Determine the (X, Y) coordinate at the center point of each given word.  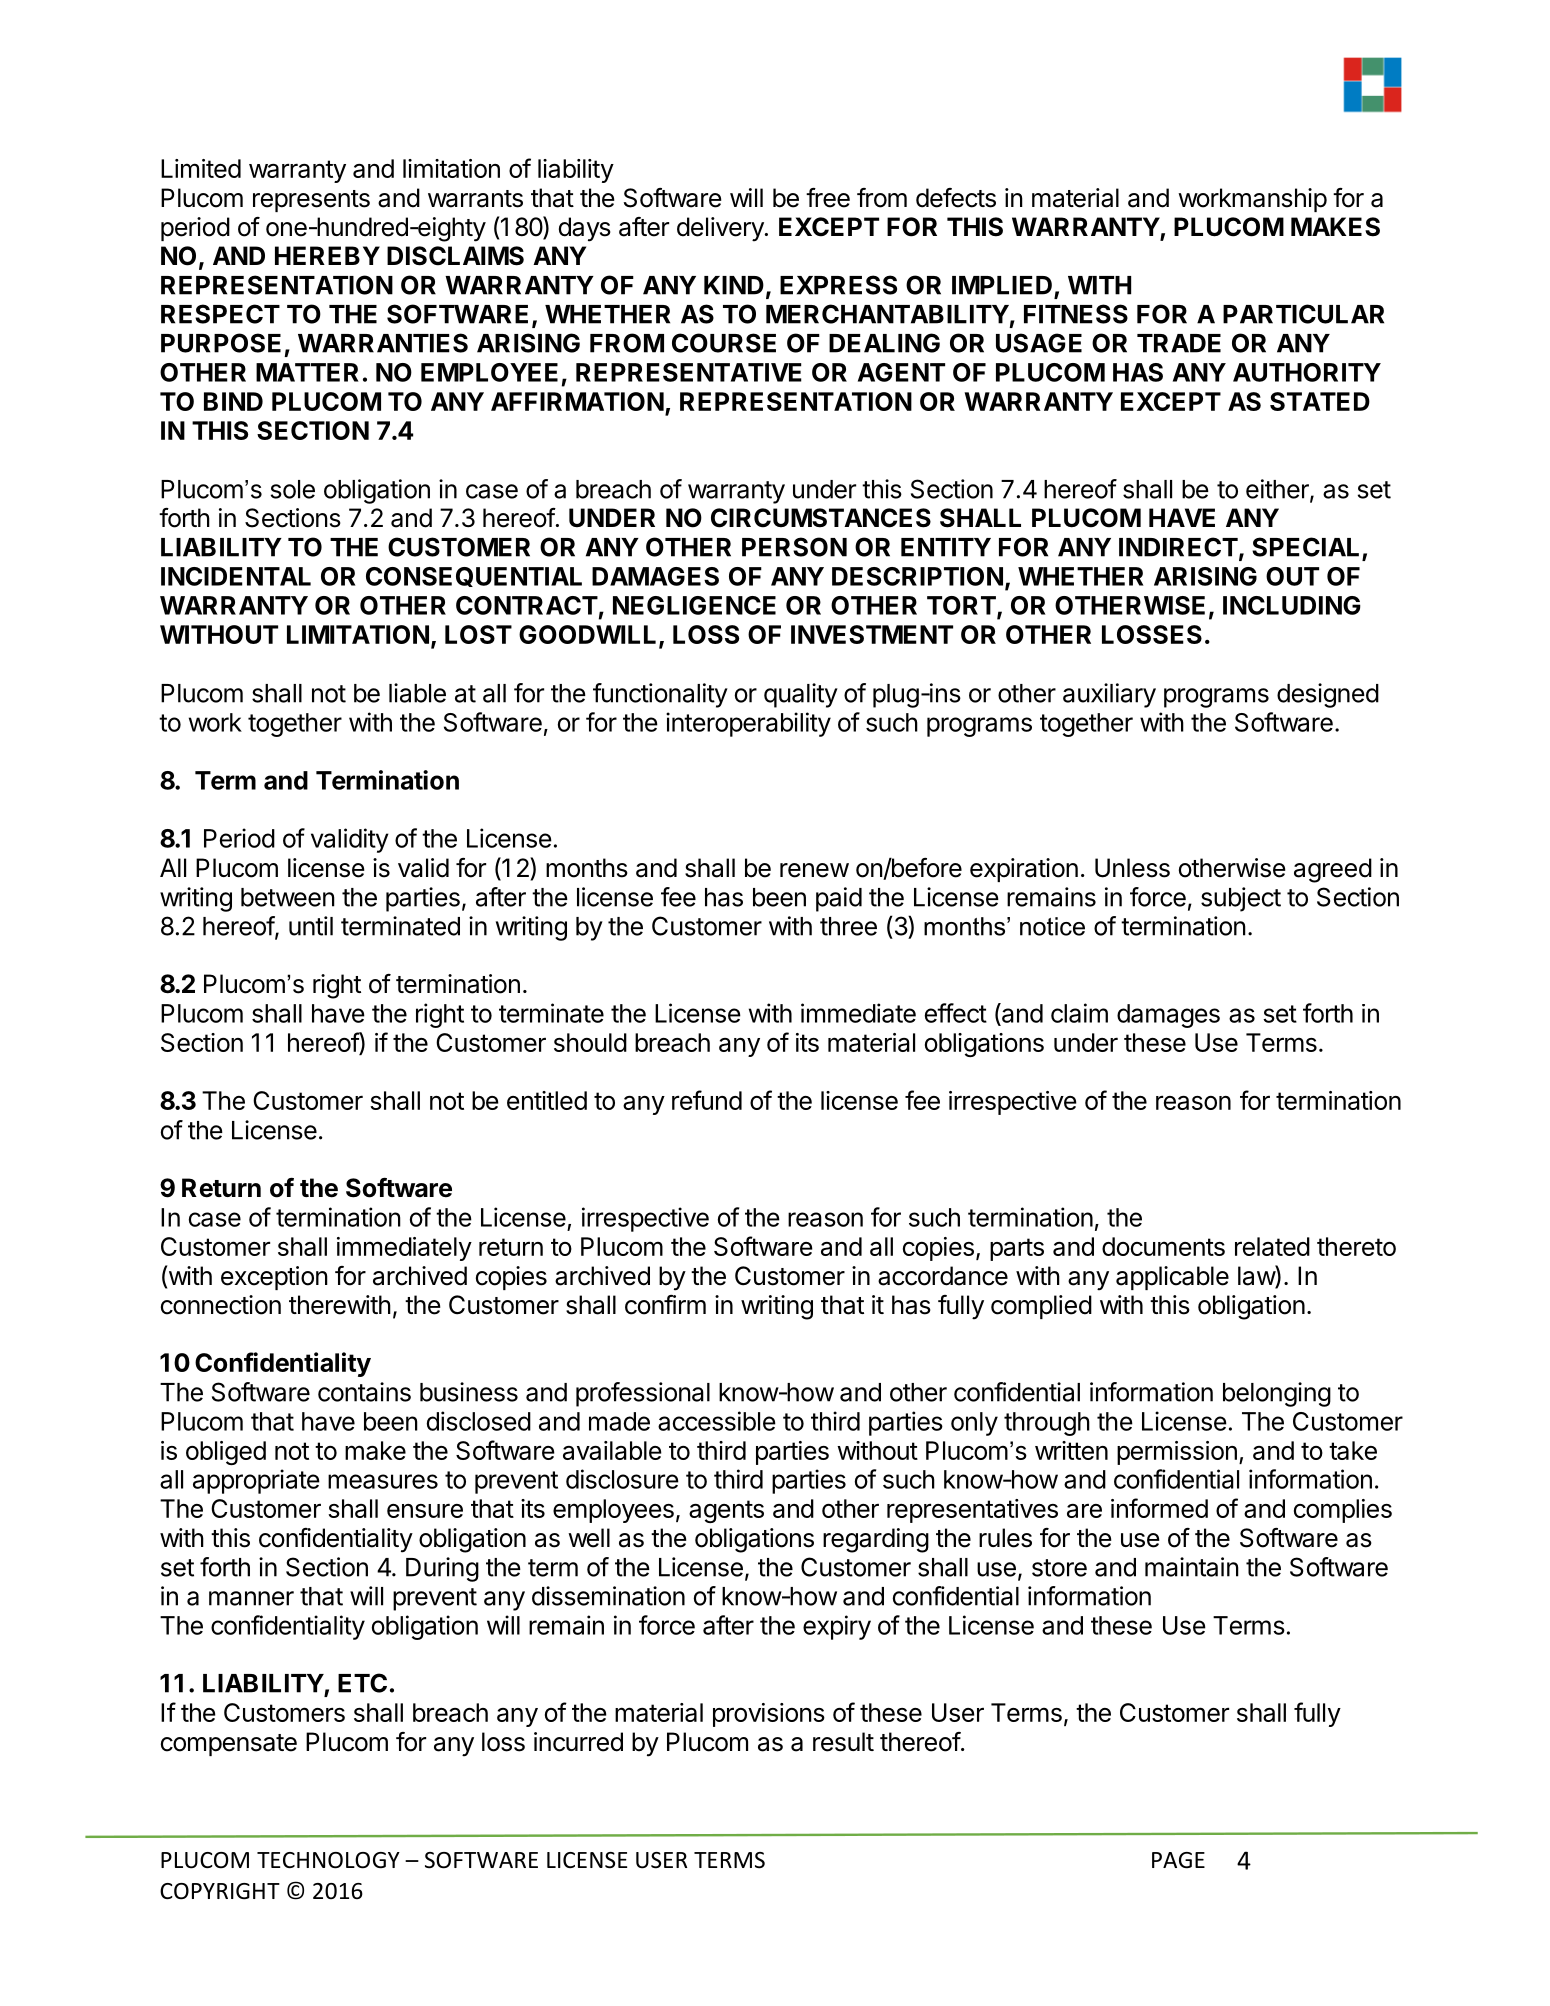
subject (1241, 899)
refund (707, 1100)
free (828, 198)
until (311, 926)
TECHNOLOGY (328, 1860)
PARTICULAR (1303, 314)
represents (311, 201)
